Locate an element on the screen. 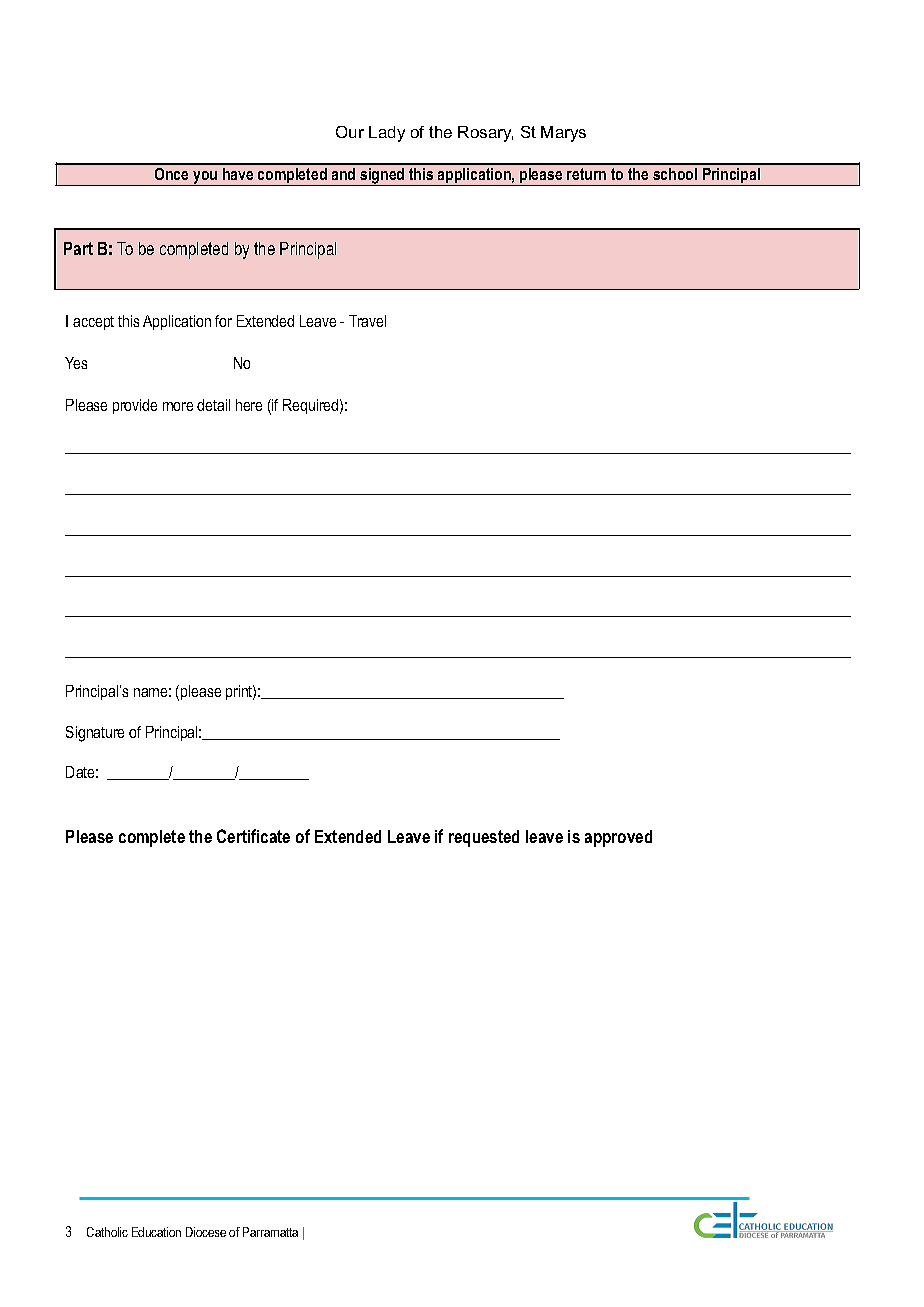 The height and width of the screenshot is (1307, 924). provide is located at coordinates (135, 406).
